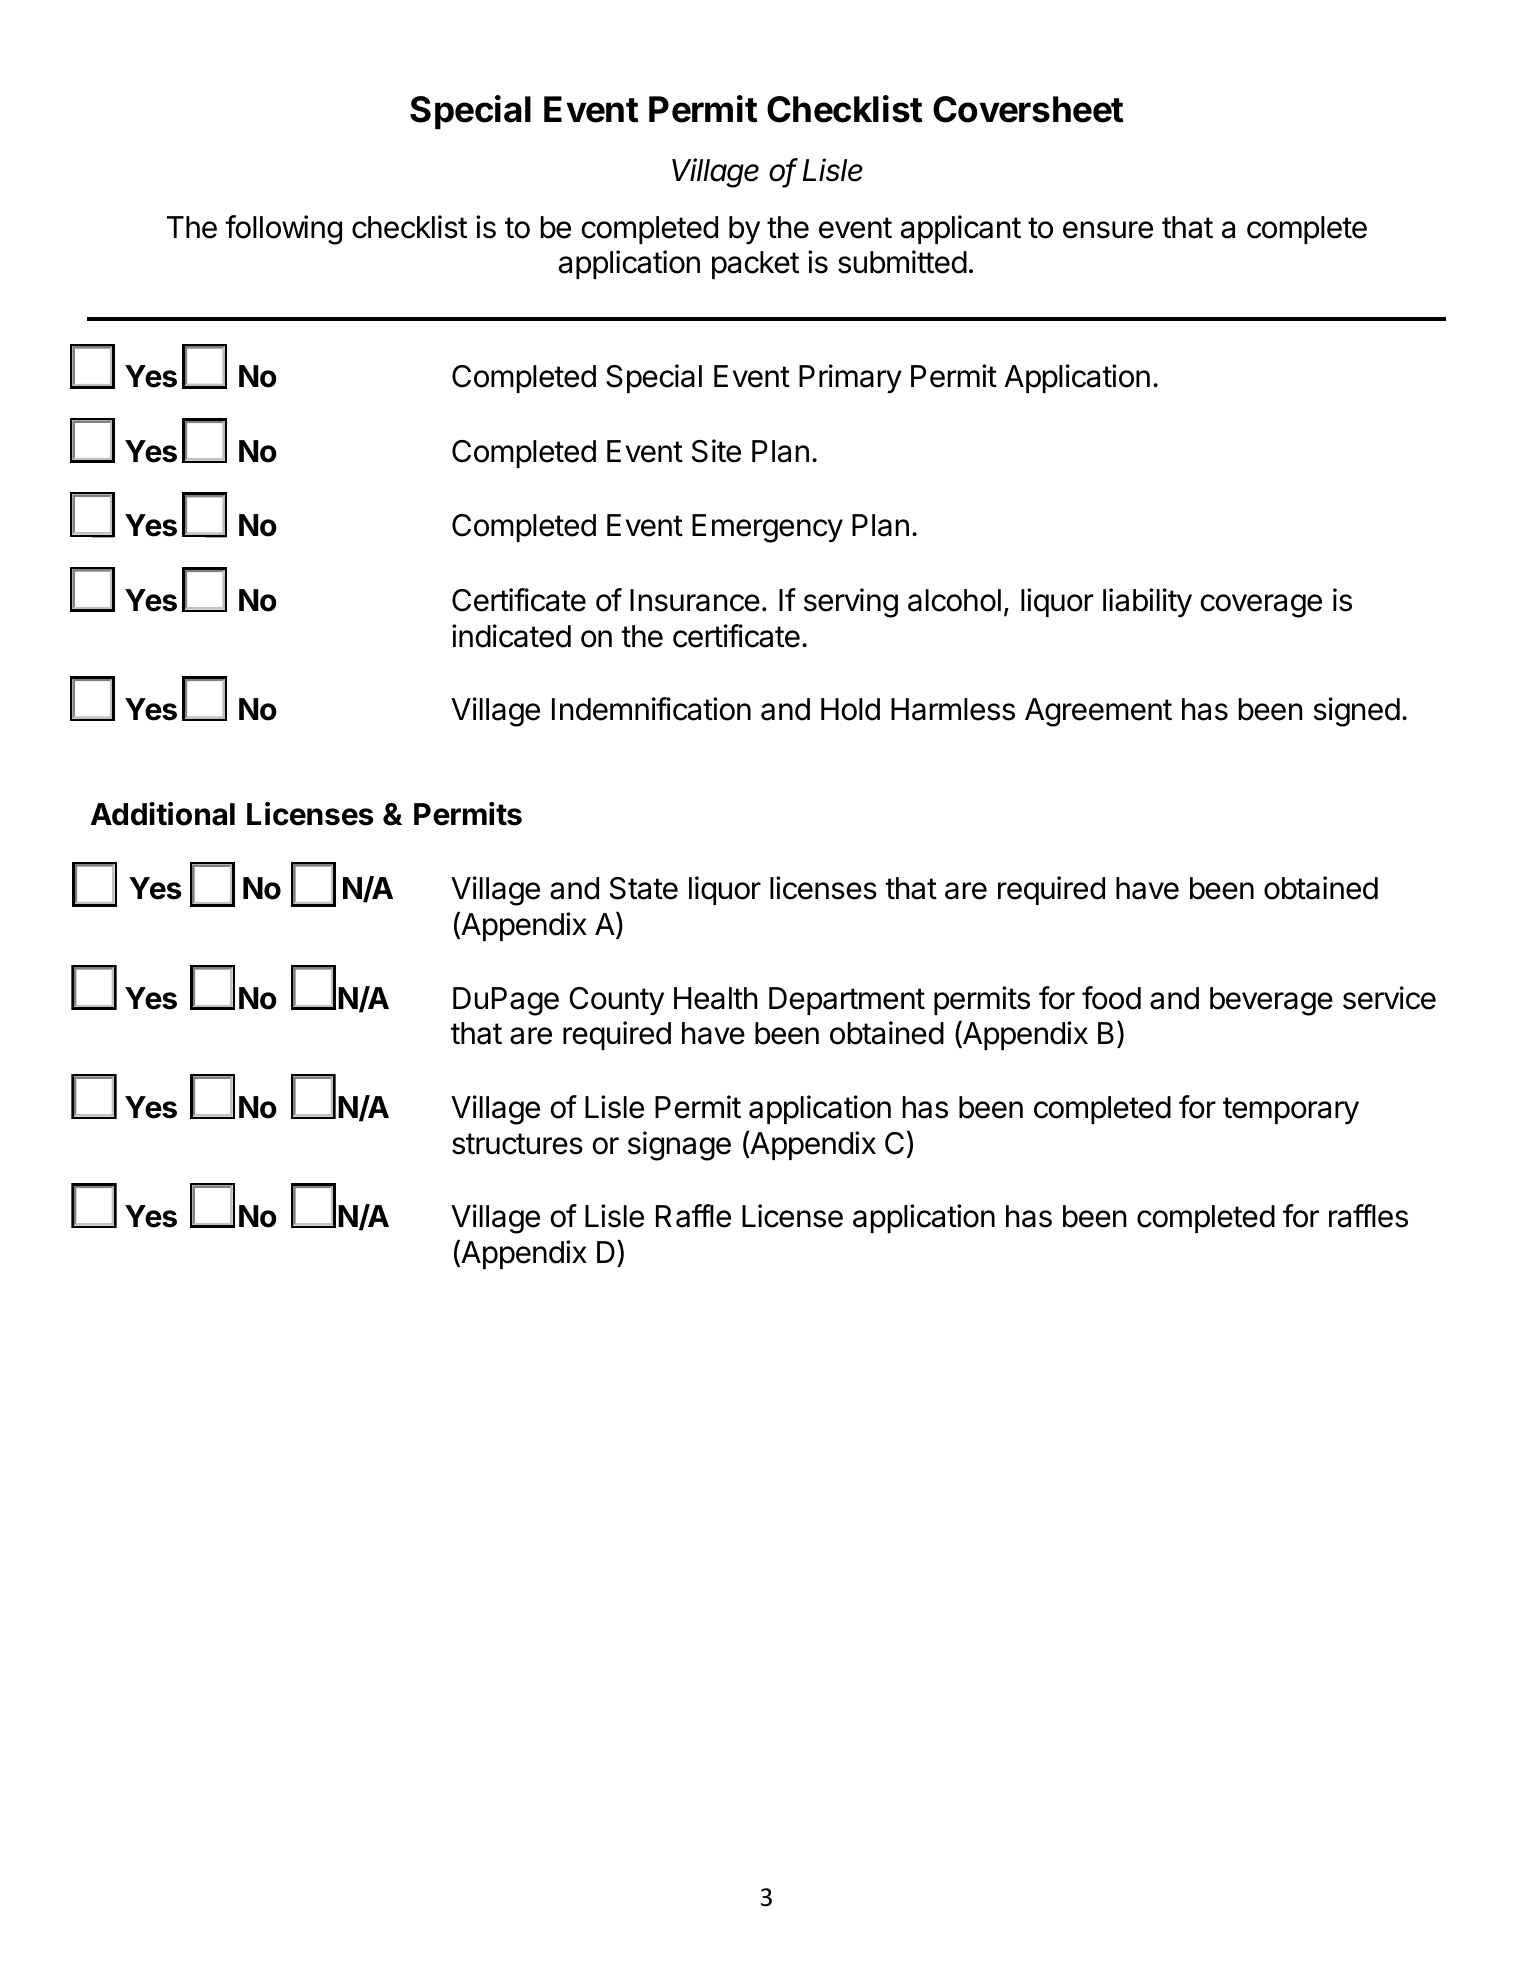 The image size is (1533, 1984). What do you see at coordinates (1261, 606) in the image?
I see `coverage` at bounding box center [1261, 606].
